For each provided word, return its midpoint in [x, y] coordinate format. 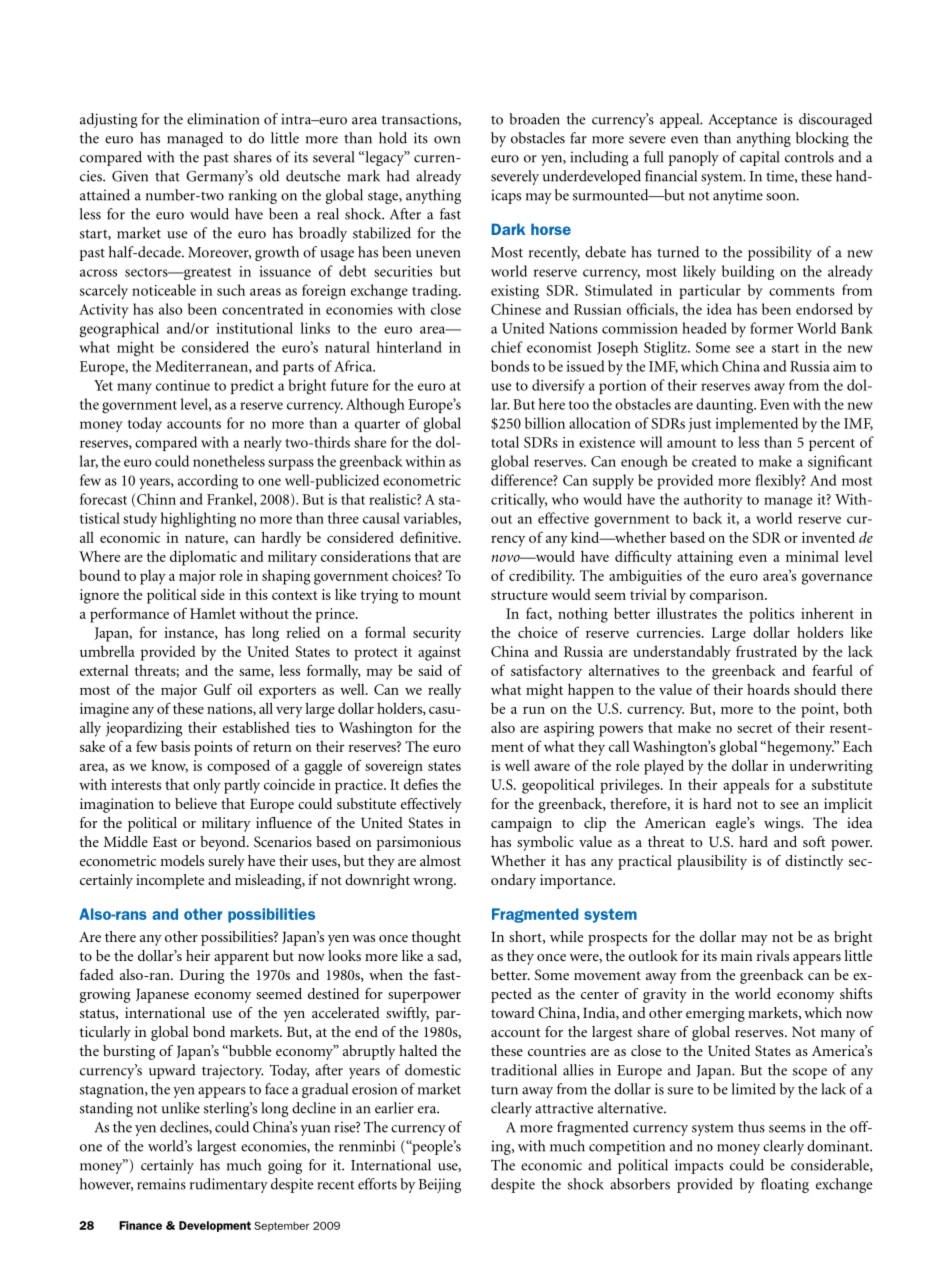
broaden [534, 119]
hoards [768, 689]
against [439, 653]
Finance [140, 1225]
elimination [223, 119]
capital [759, 158]
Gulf [218, 689]
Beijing [440, 1185]
